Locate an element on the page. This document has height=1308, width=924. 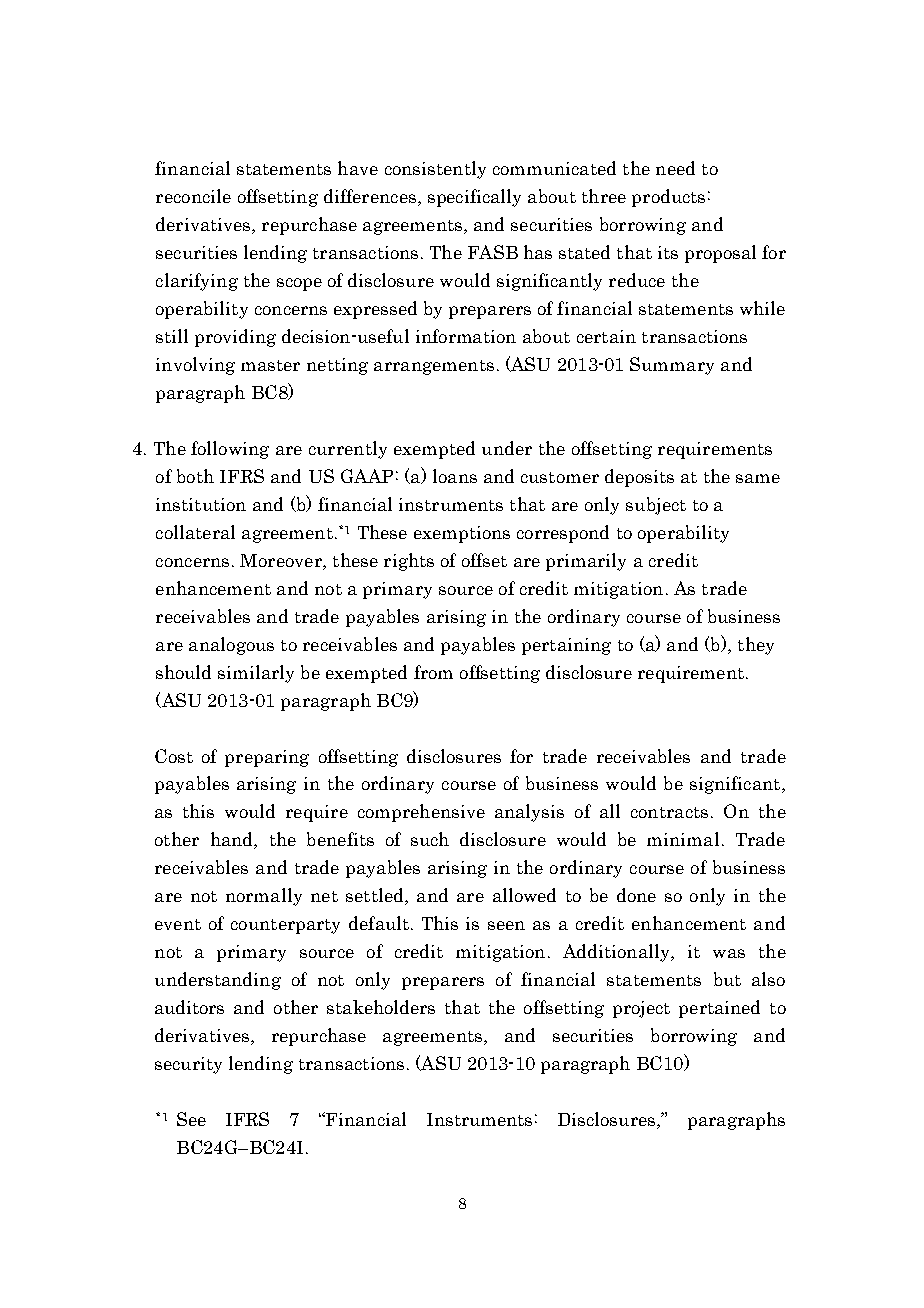
products is located at coordinates (668, 198).
